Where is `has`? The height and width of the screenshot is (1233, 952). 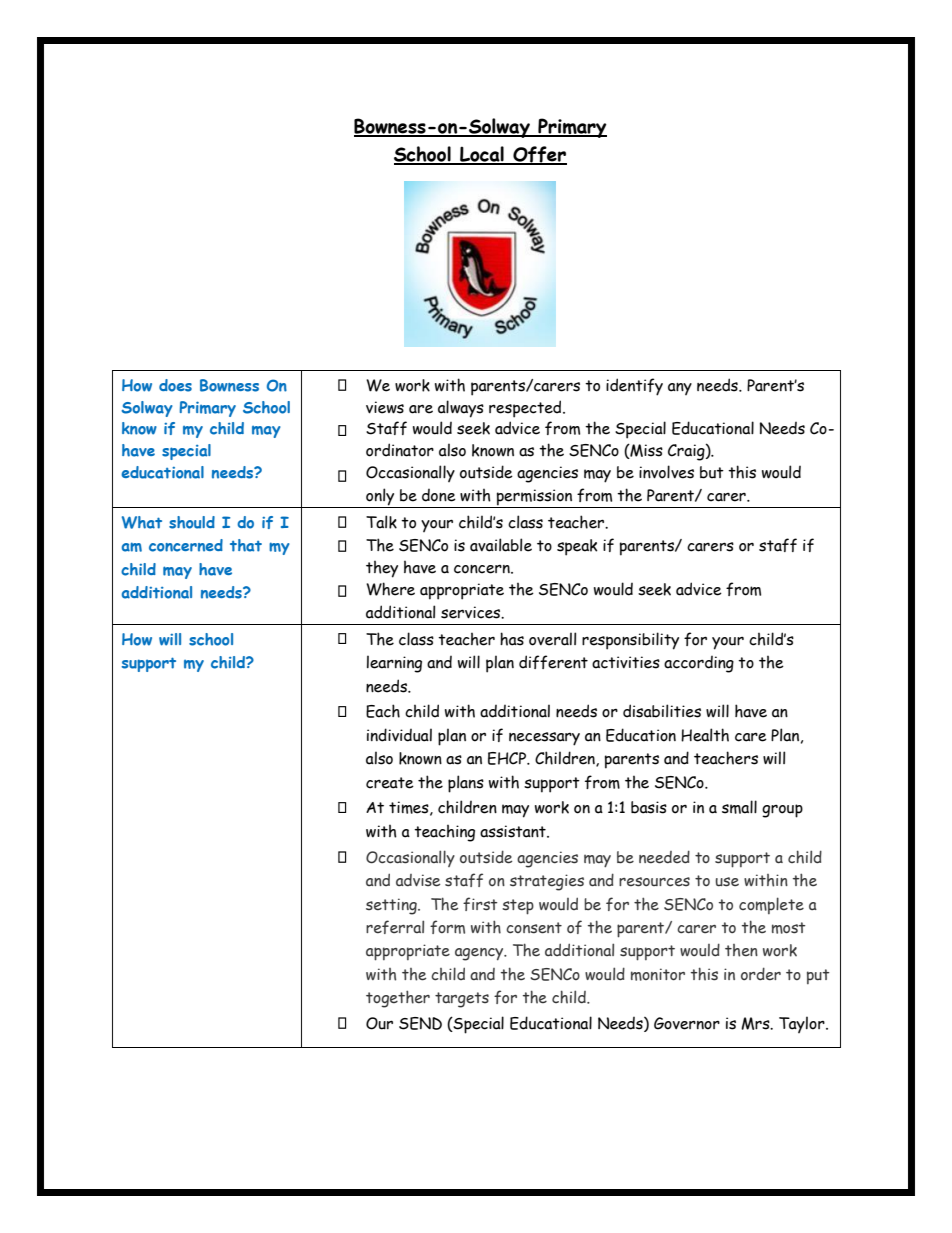 has is located at coordinates (512, 639).
